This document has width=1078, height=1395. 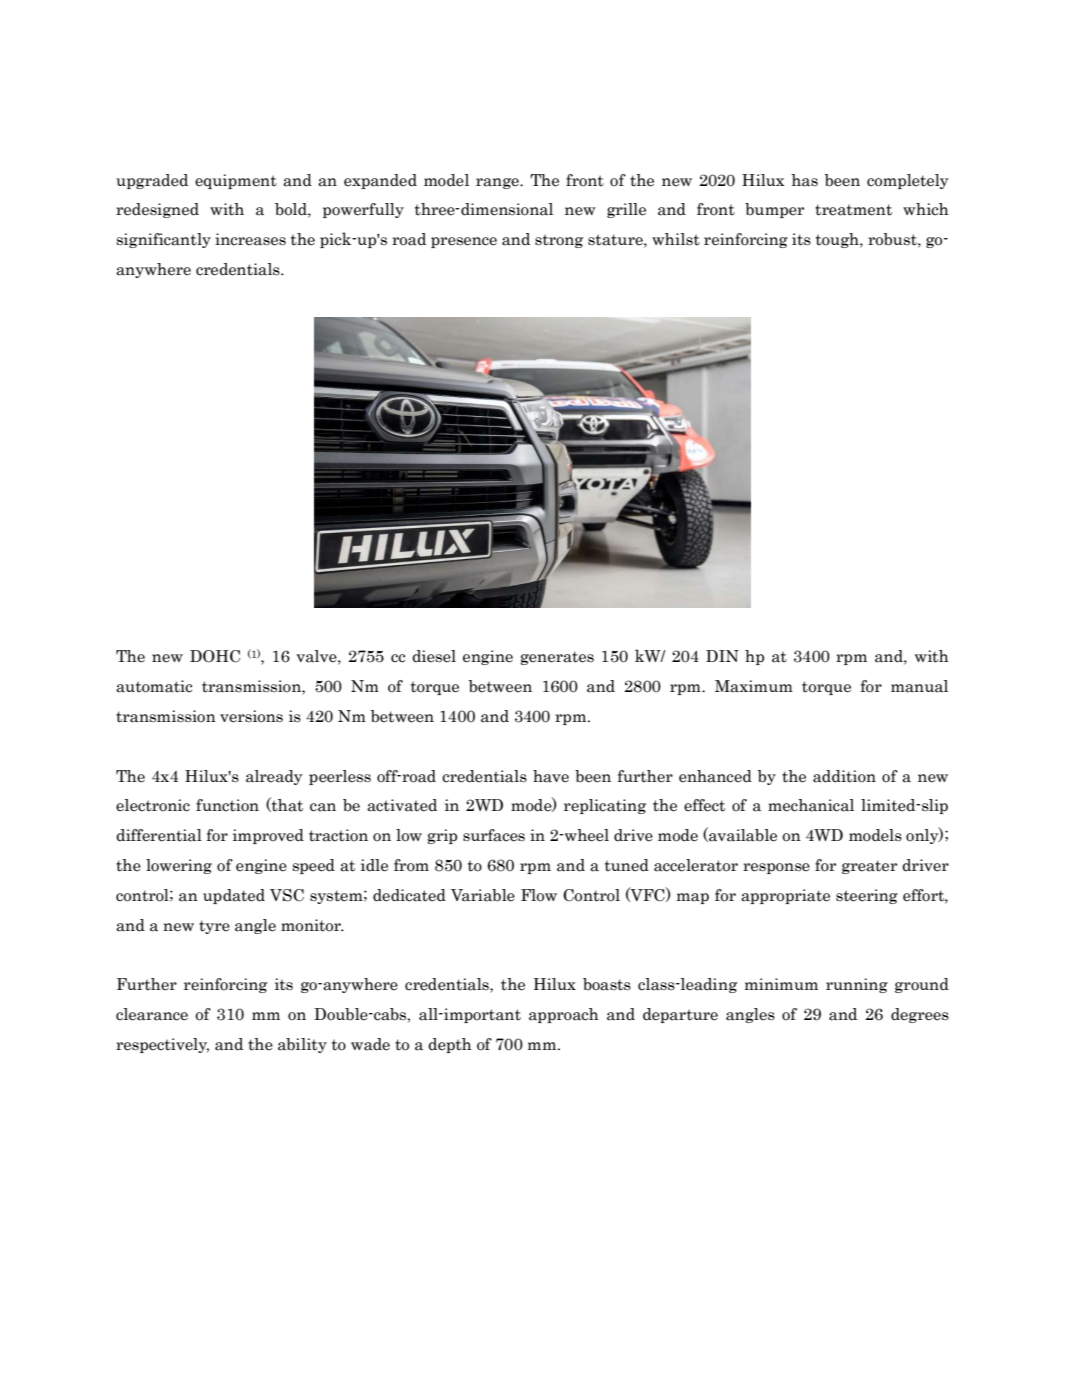 I want to click on generates, so click(x=557, y=658).
